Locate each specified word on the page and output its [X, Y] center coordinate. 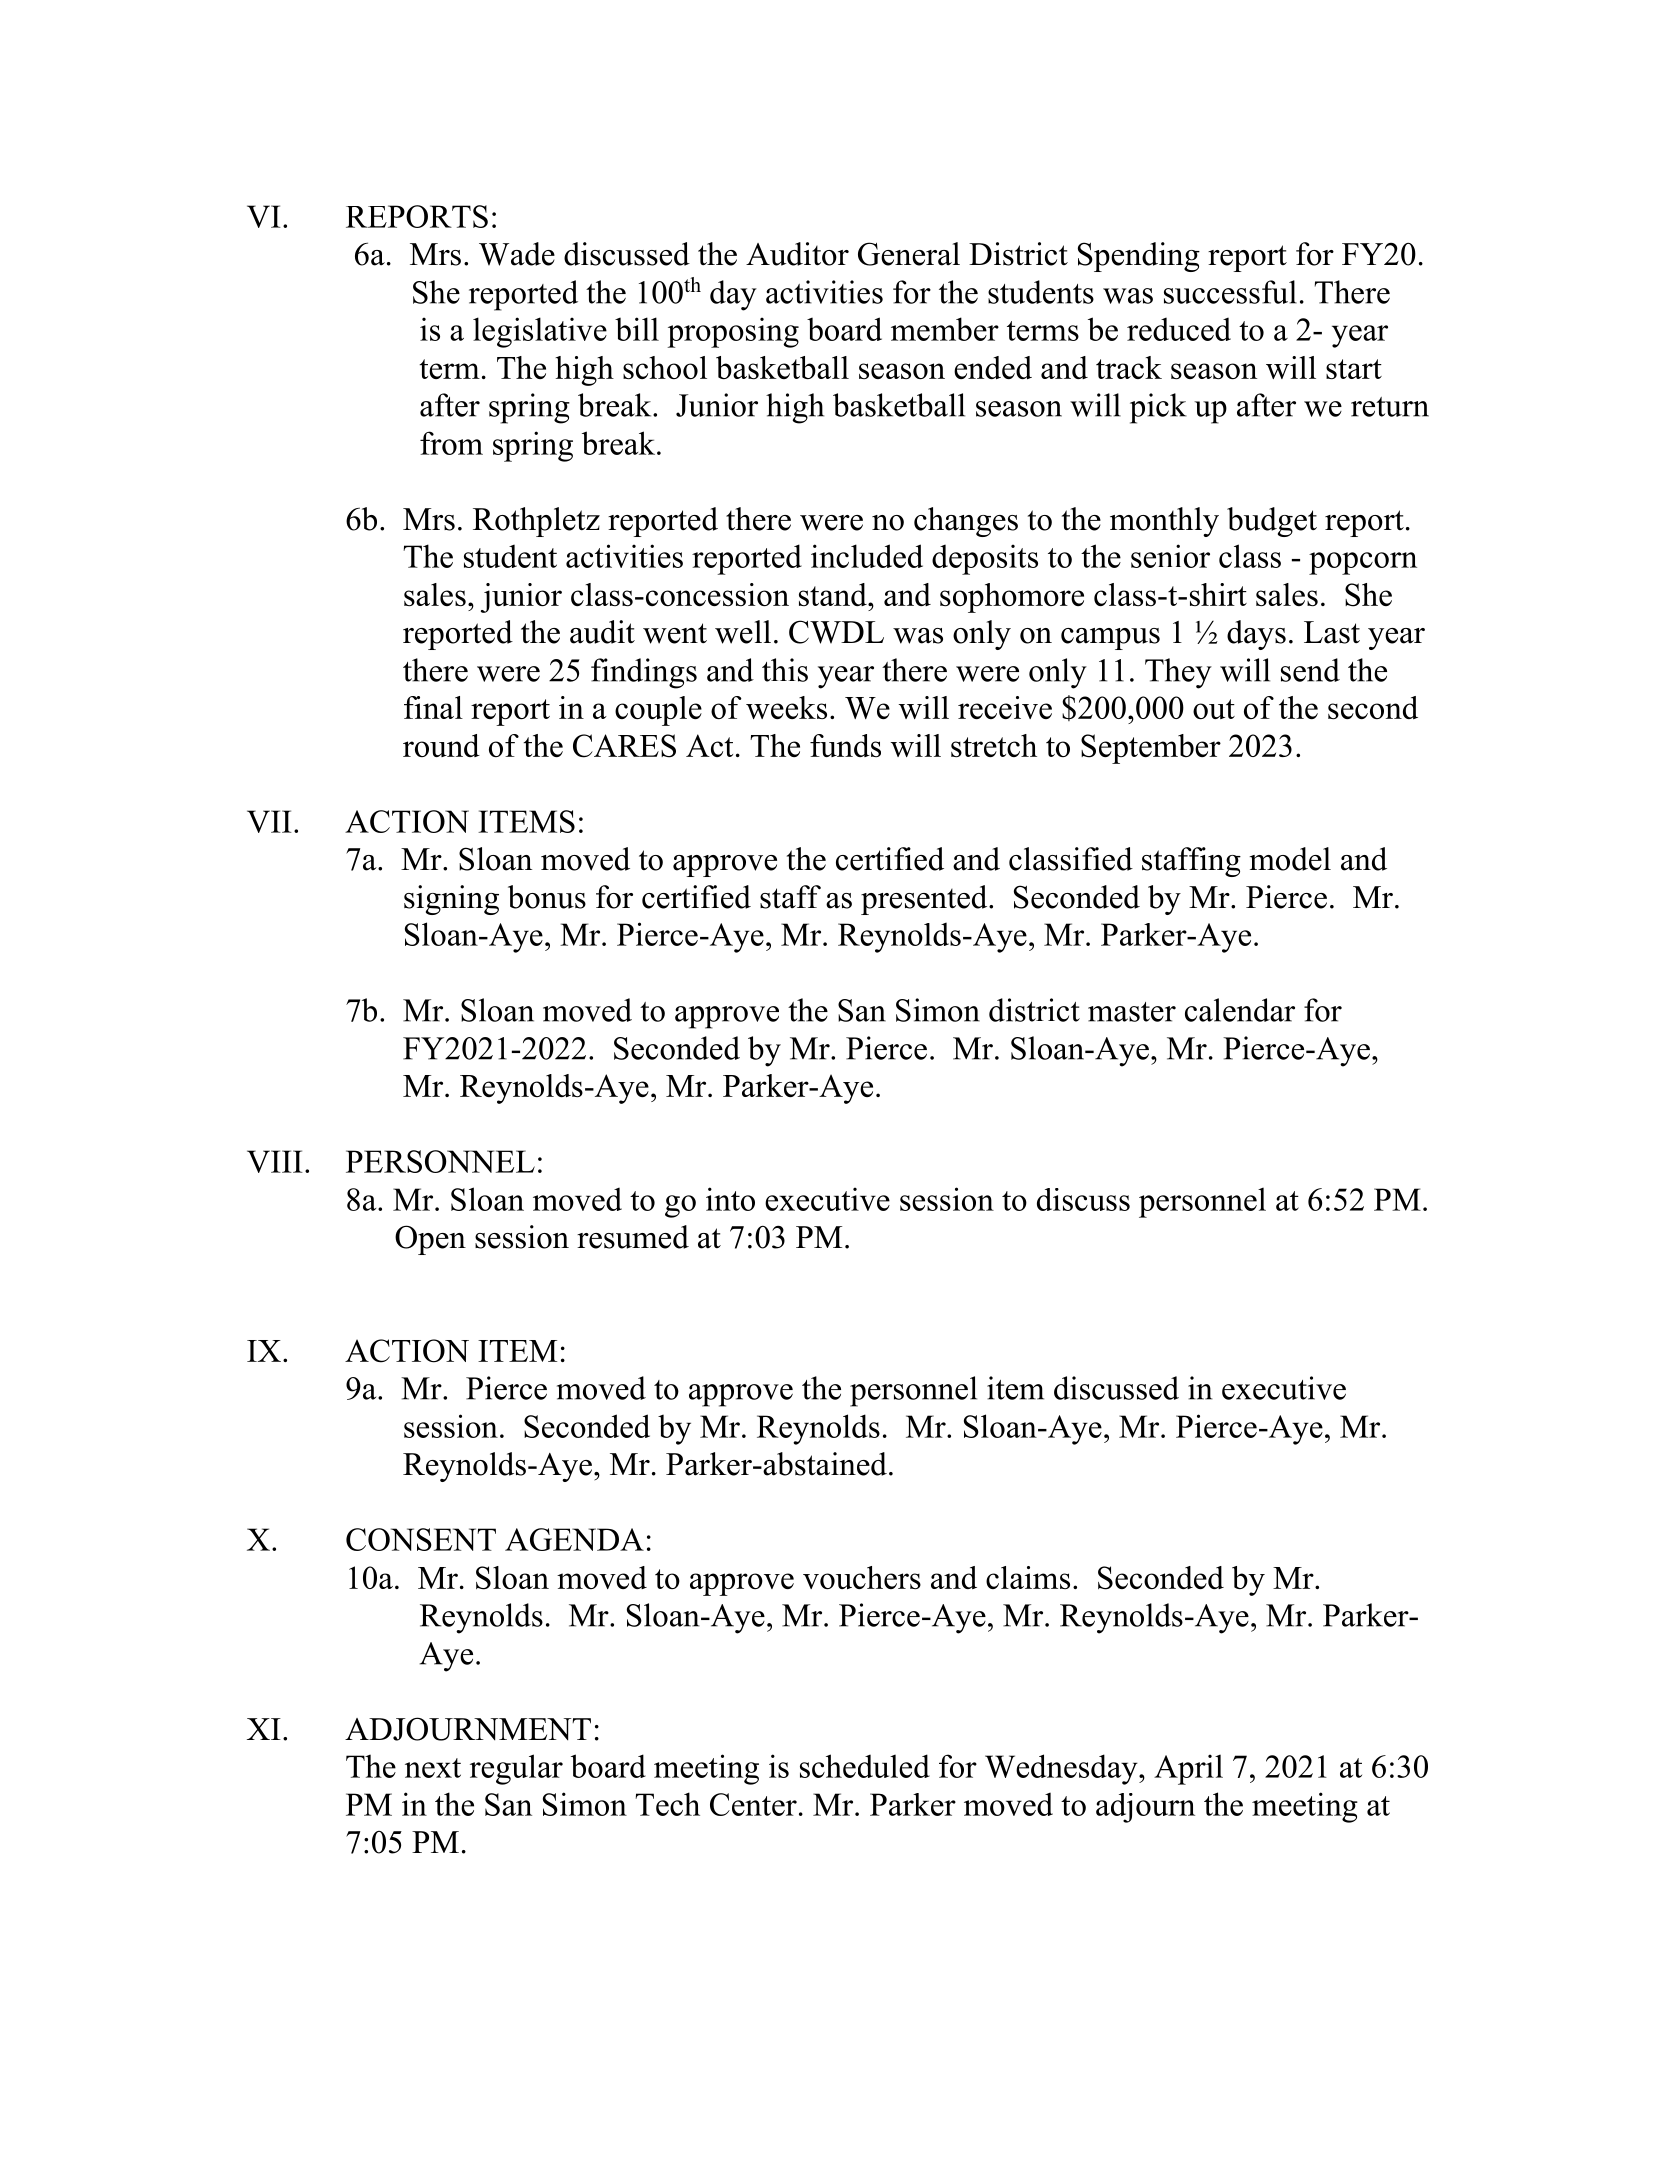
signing [451, 900]
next [433, 1768]
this [785, 670]
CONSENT [421, 1539]
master [1132, 1012]
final [433, 707]
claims [1028, 1577]
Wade [517, 254]
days [1256, 635]
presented [925, 900]
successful [1230, 292]
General [909, 254]
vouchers [862, 1577]
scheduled [865, 1766]
